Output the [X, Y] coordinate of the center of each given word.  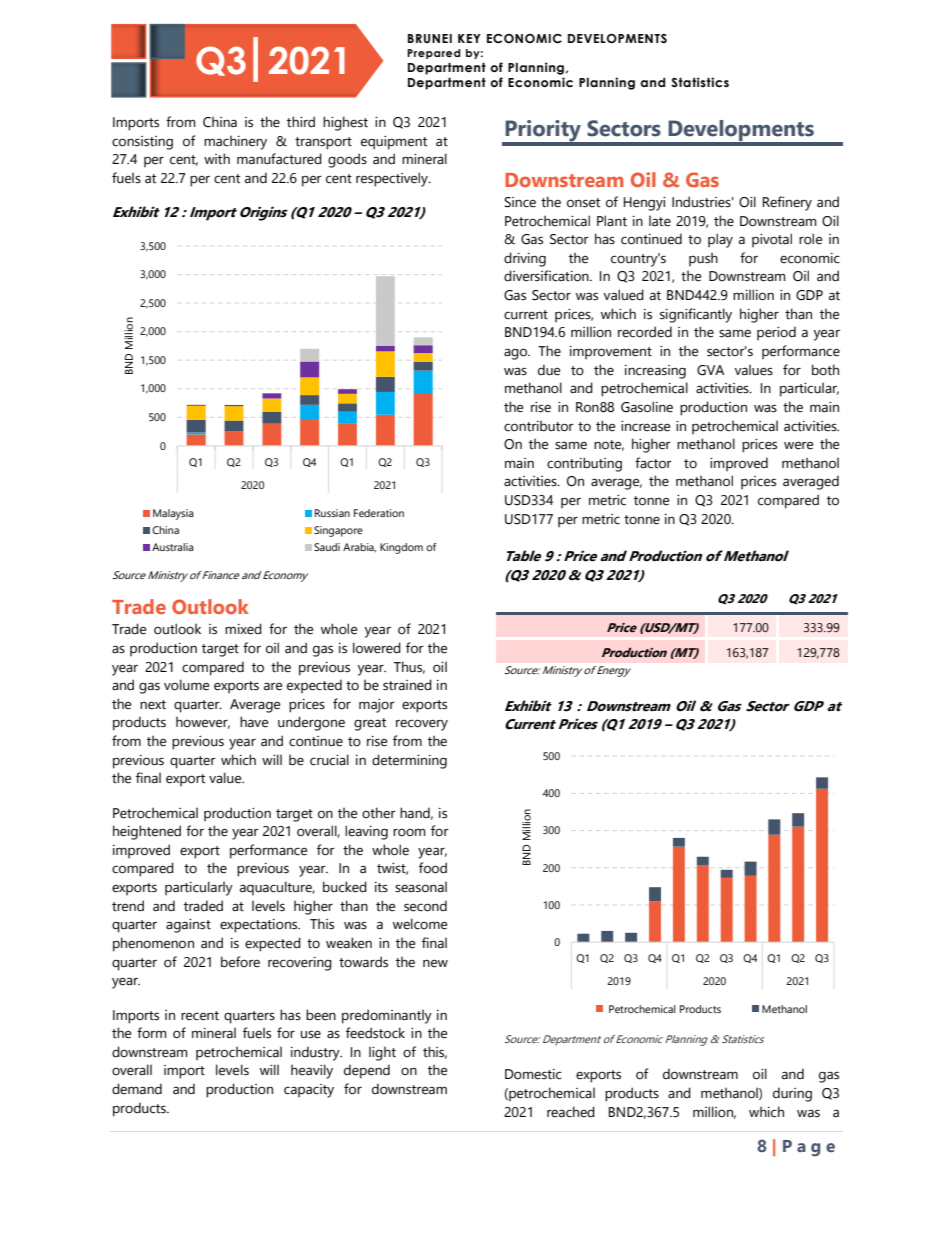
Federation [379, 513]
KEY [469, 38]
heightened [147, 832]
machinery [235, 142]
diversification [547, 276]
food [433, 868]
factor [653, 463]
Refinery [787, 203]
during [792, 1094]
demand [137, 1089]
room [409, 832]
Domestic [533, 1074]
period [776, 333]
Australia [173, 547]
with [217, 158]
